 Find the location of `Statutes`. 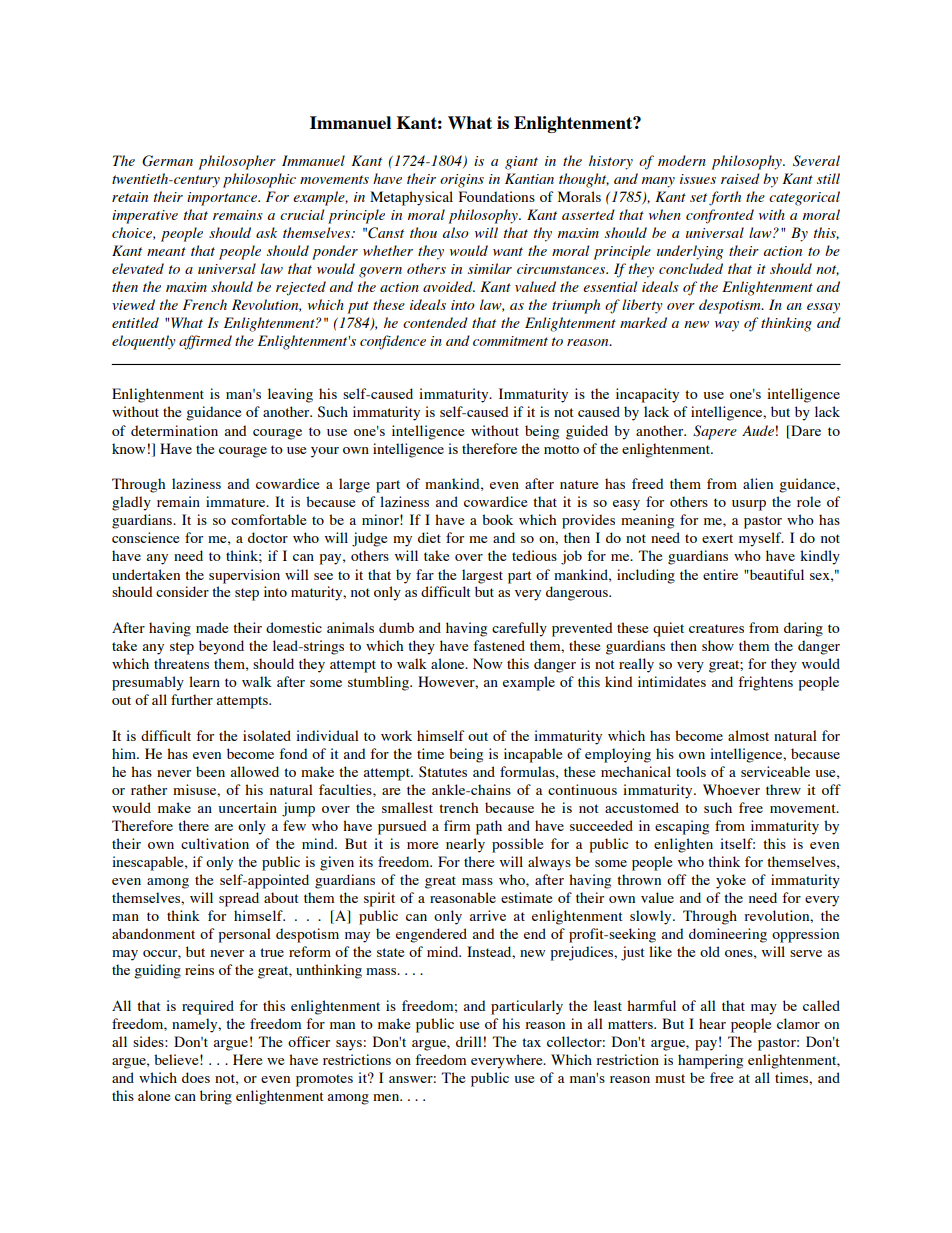

Statutes is located at coordinates (443, 772).
